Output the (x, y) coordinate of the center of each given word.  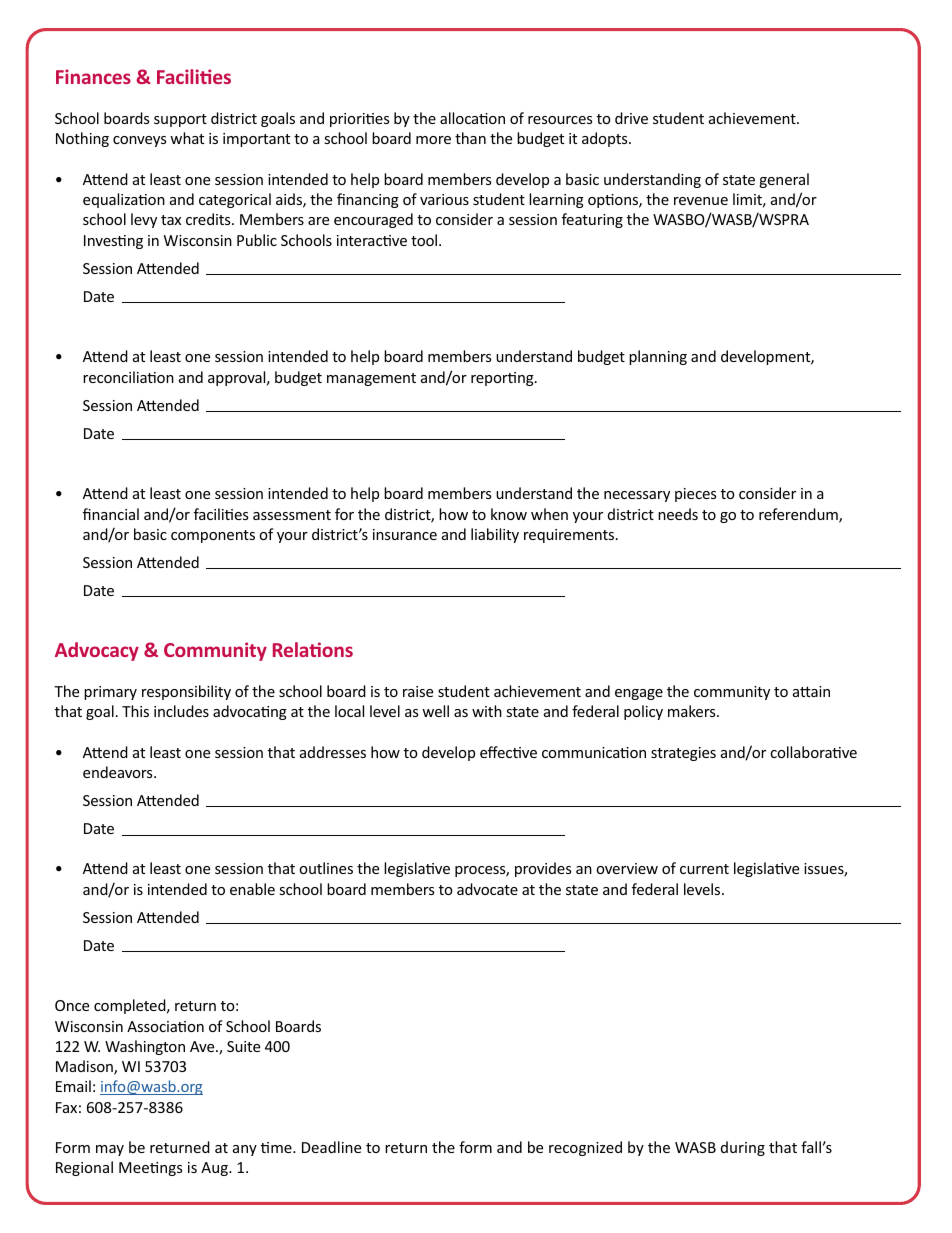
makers (693, 711)
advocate (487, 889)
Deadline (331, 1147)
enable (252, 889)
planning (658, 357)
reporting (503, 379)
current (704, 869)
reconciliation (128, 377)
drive (631, 118)
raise (418, 691)
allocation (472, 118)
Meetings (150, 1169)
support (180, 120)
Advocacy (97, 651)
